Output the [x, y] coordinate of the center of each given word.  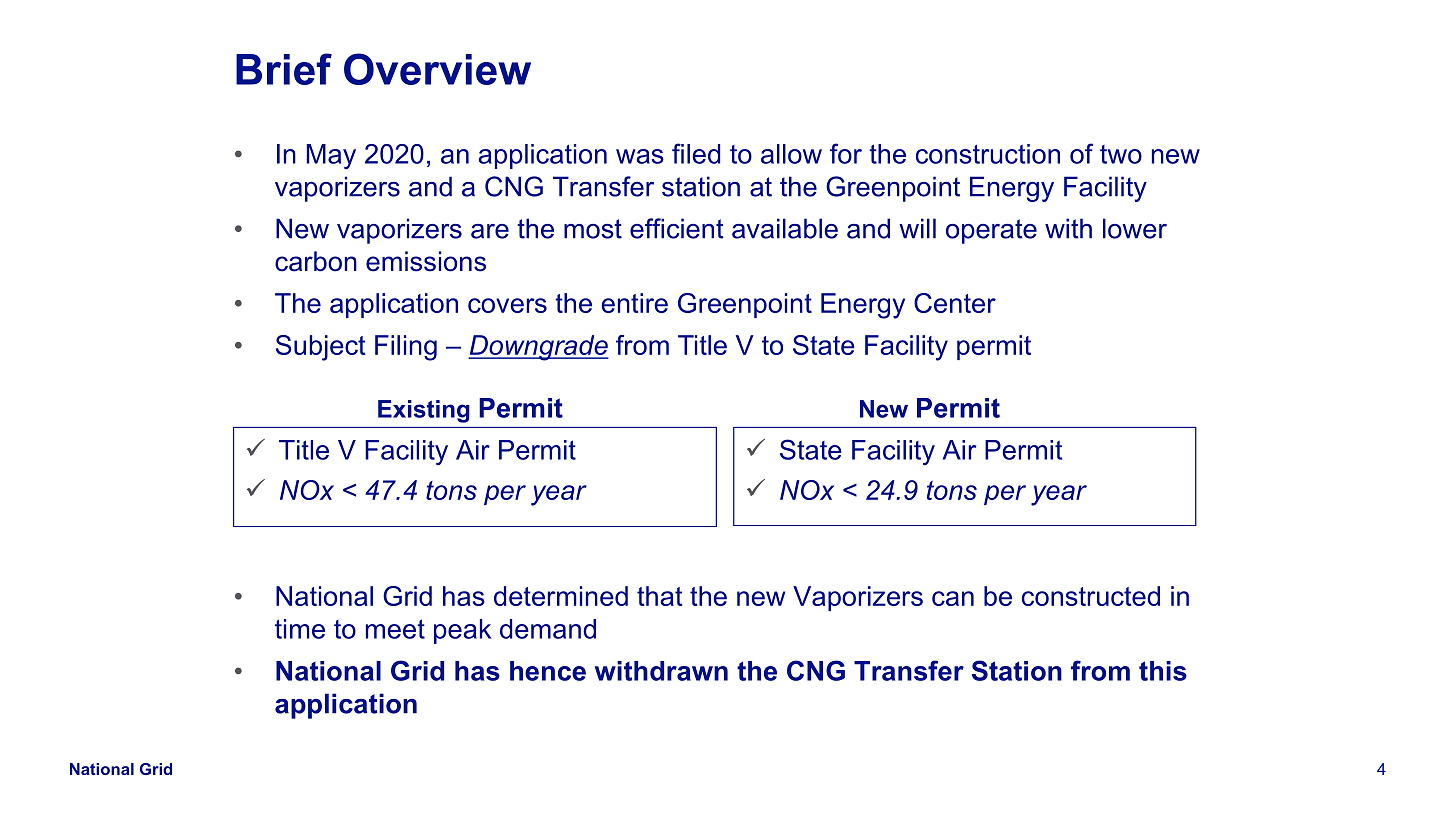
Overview [437, 69]
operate [991, 231]
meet [395, 629]
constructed [1091, 596]
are [490, 231]
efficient [677, 228]
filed [696, 153]
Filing [406, 348]
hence [548, 671]
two [1121, 154]
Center [955, 303]
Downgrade [538, 348]
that [660, 596]
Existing [424, 411]
